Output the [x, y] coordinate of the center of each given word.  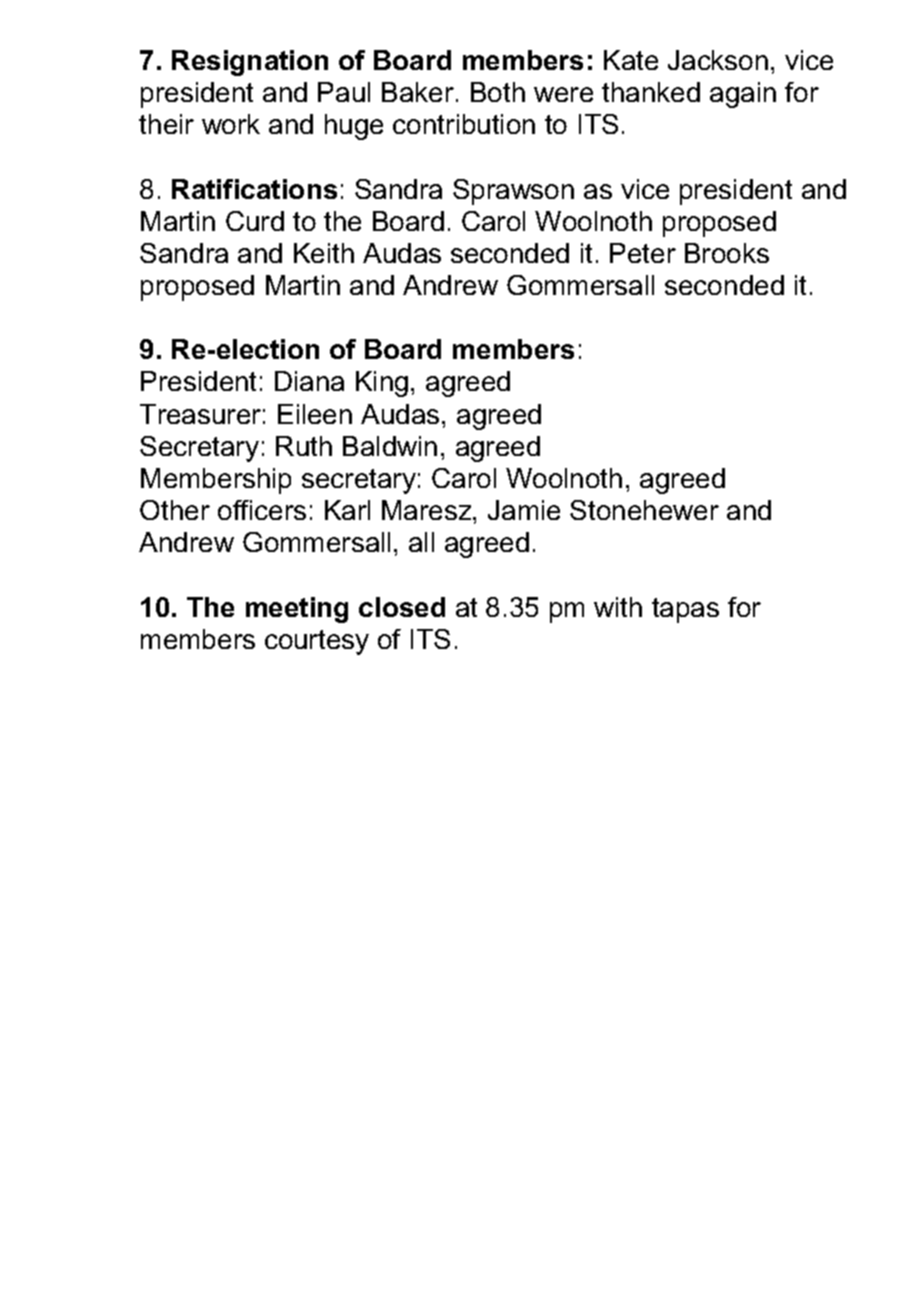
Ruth [304, 446]
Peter [643, 253]
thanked [651, 92]
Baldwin [390, 446]
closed [402, 607]
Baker [418, 92]
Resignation [250, 63]
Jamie [524, 510]
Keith [324, 253]
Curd [255, 221]
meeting [297, 610]
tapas [685, 610]
